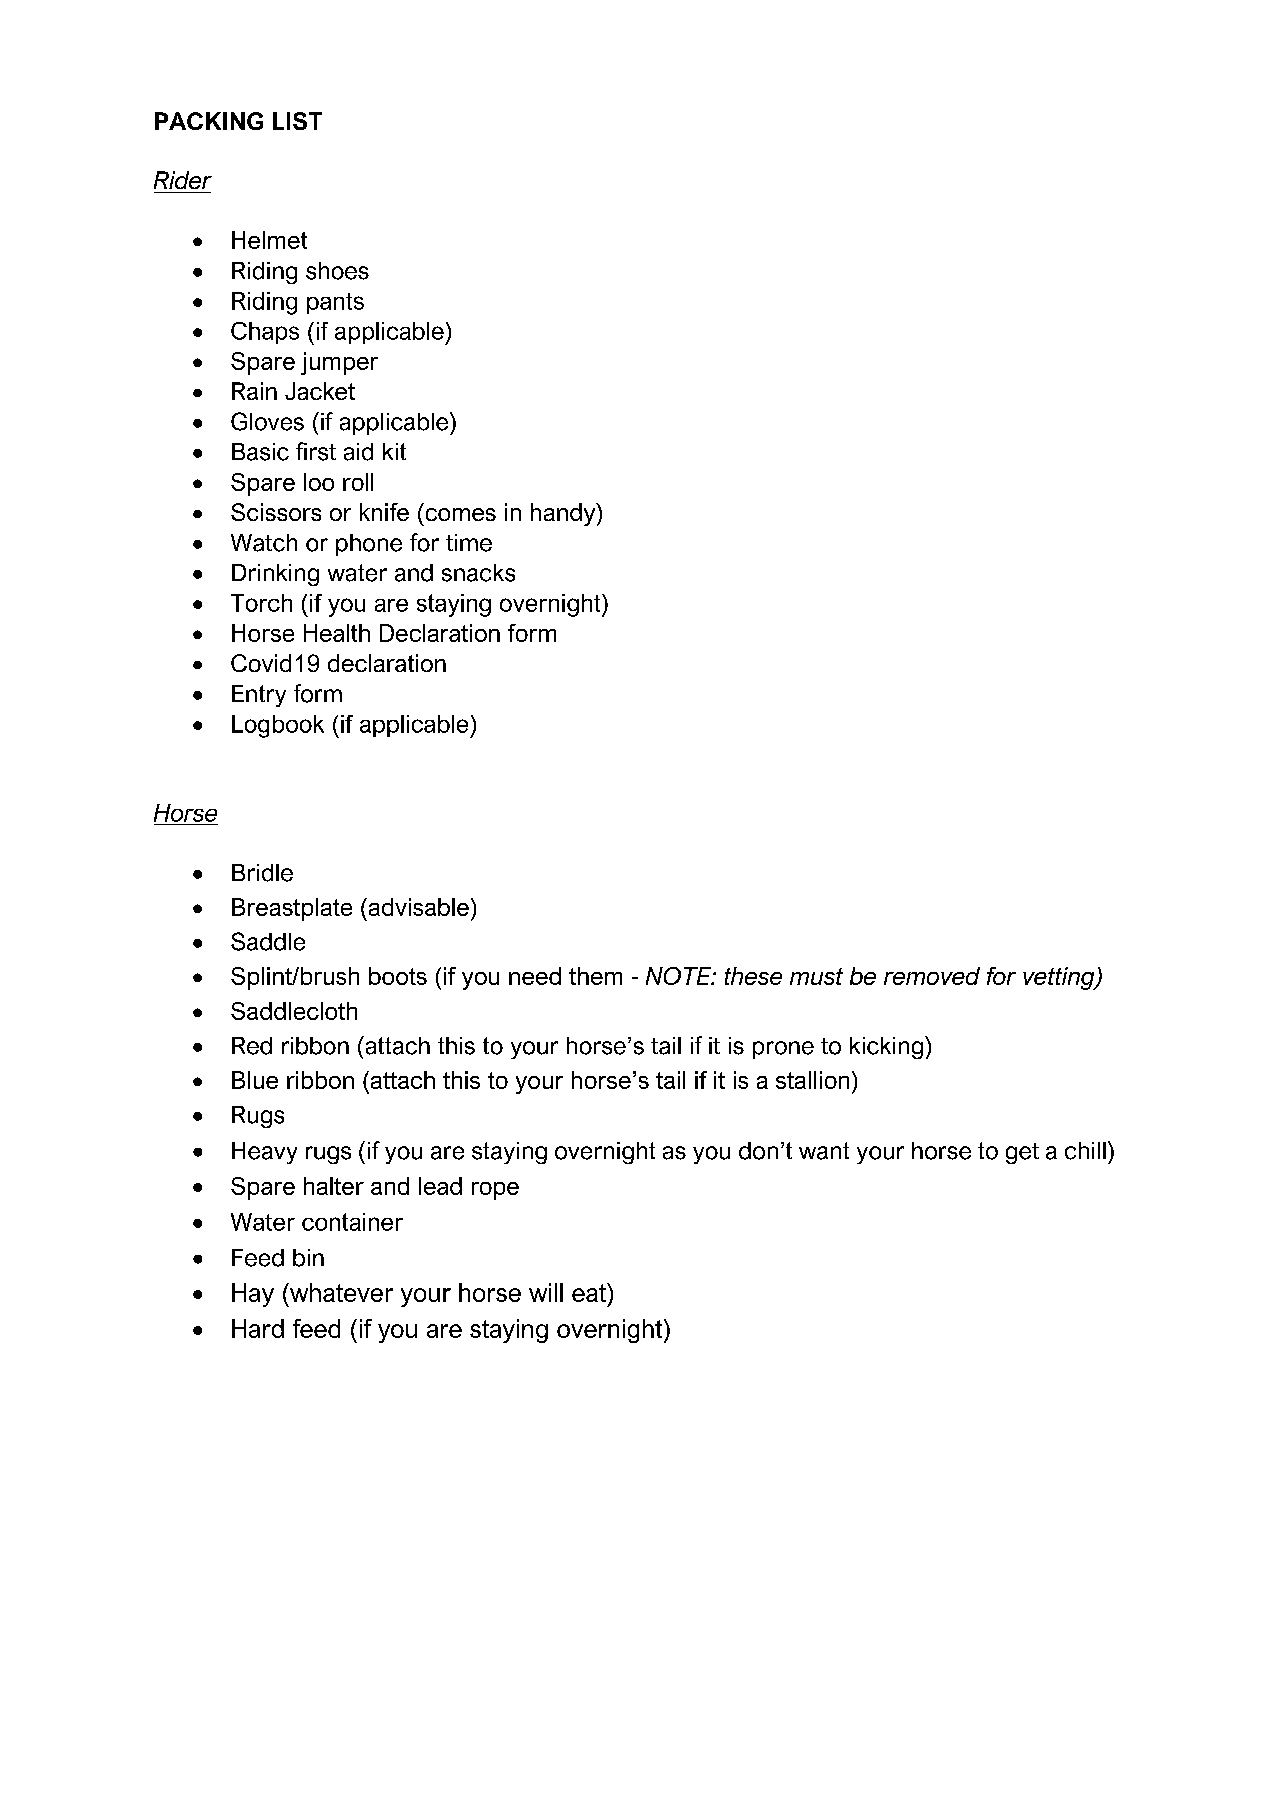  Describe the element at coordinates (337, 271) in the screenshot. I see `shoes` at that location.
